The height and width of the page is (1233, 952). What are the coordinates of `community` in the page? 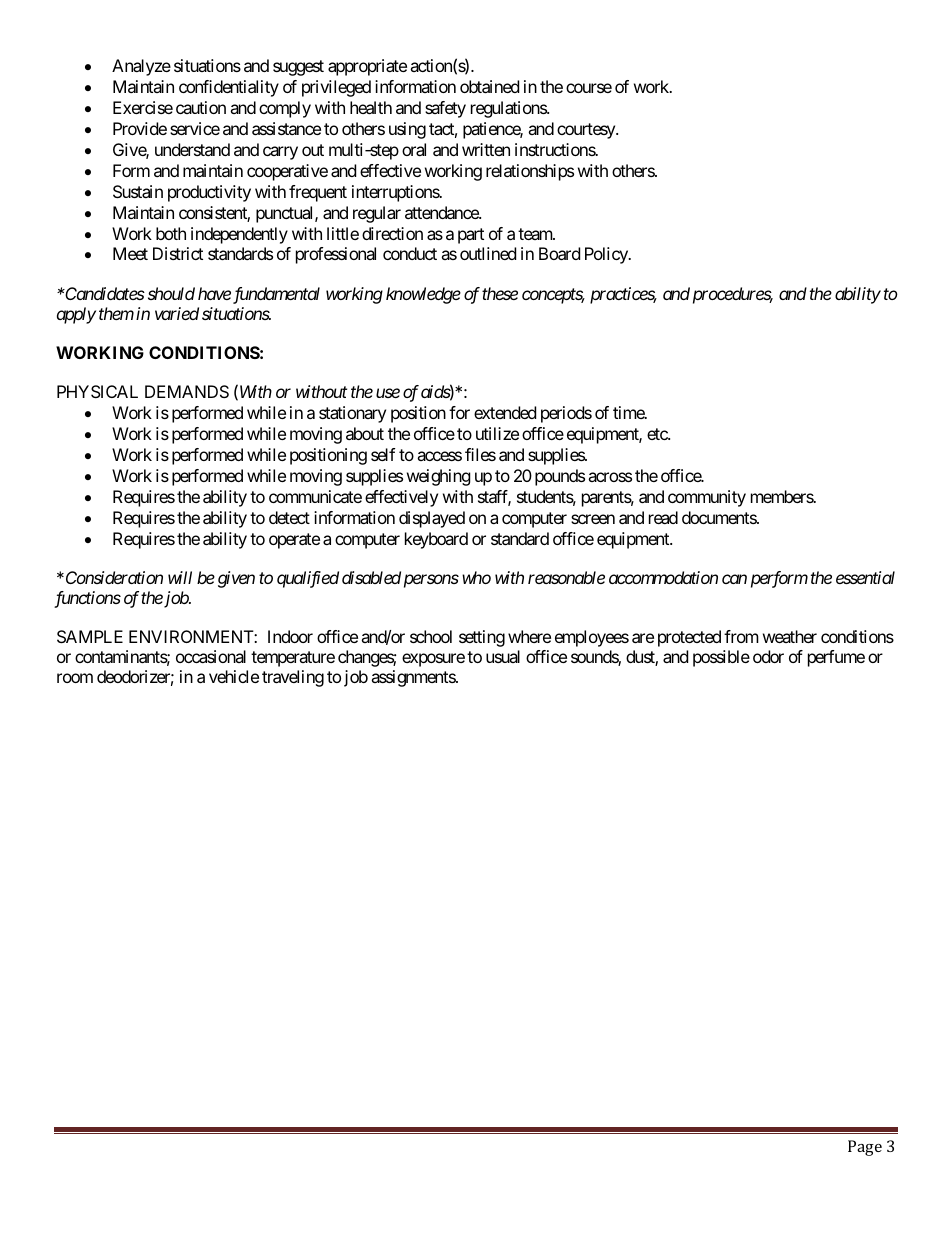 It's located at (707, 498).
